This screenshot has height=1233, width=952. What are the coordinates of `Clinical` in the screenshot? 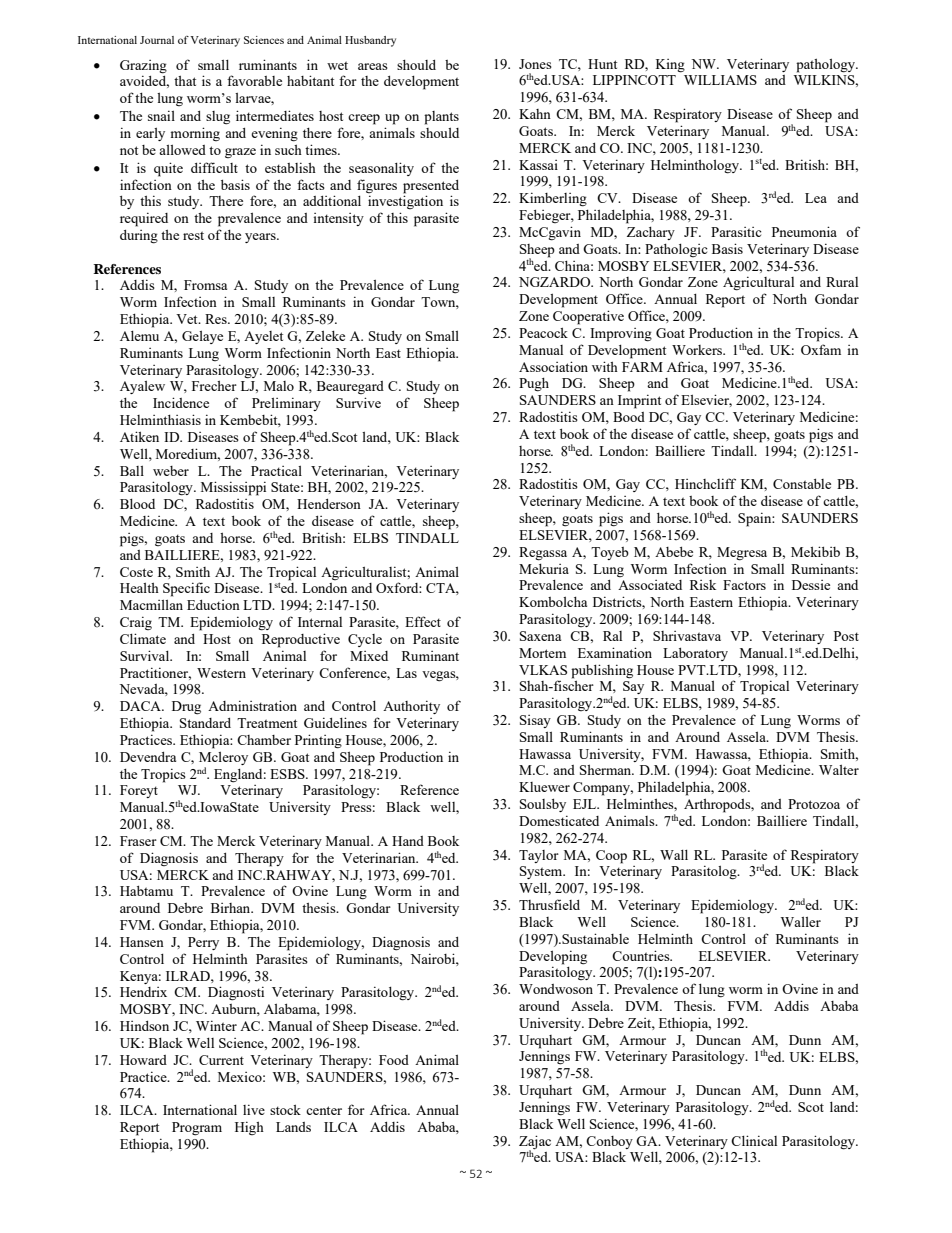 It's located at (754, 1140).
